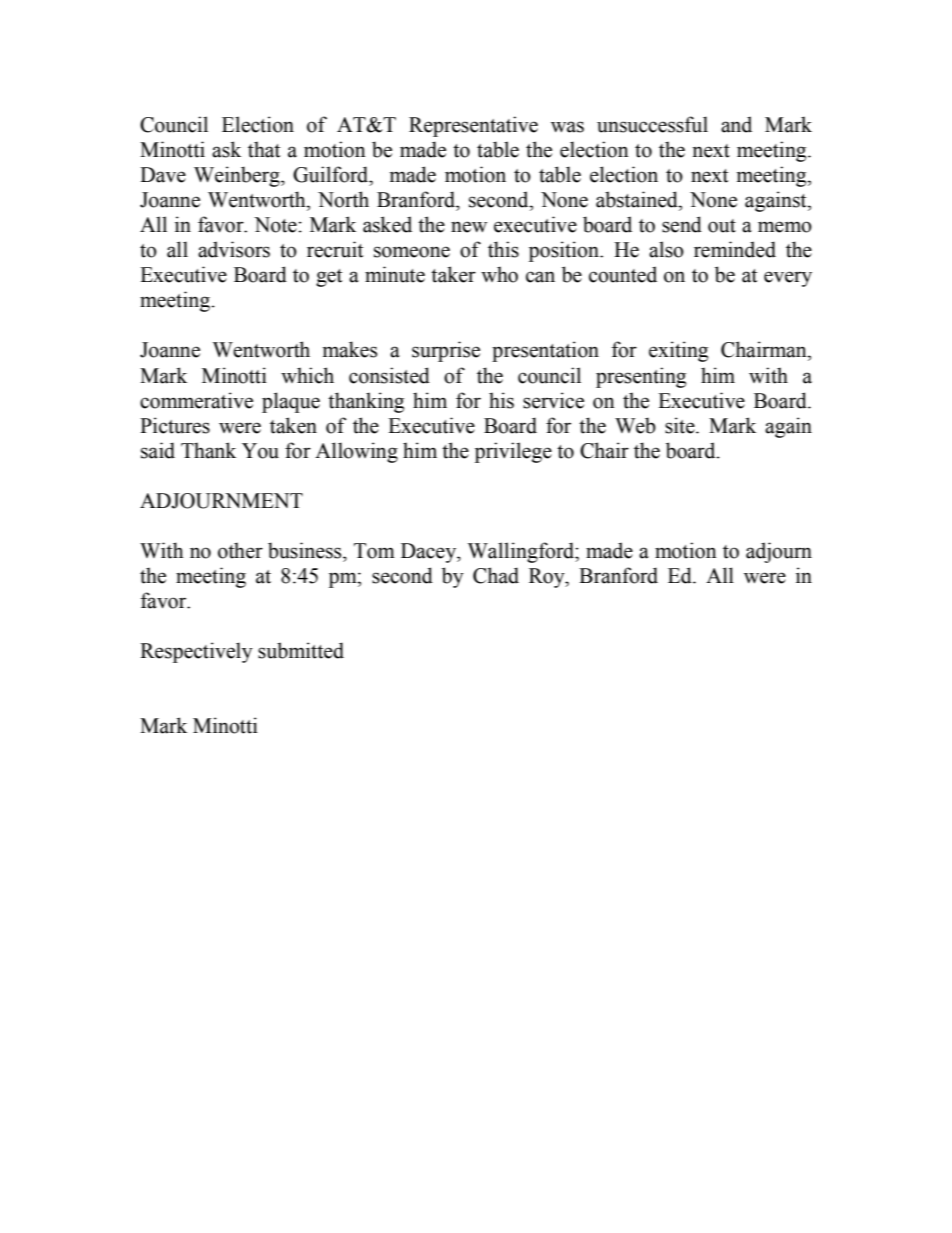 The width and height of the image is (952, 1233). What do you see at coordinates (681, 425) in the image?
I see `site` at bounding box center [681, 425].
